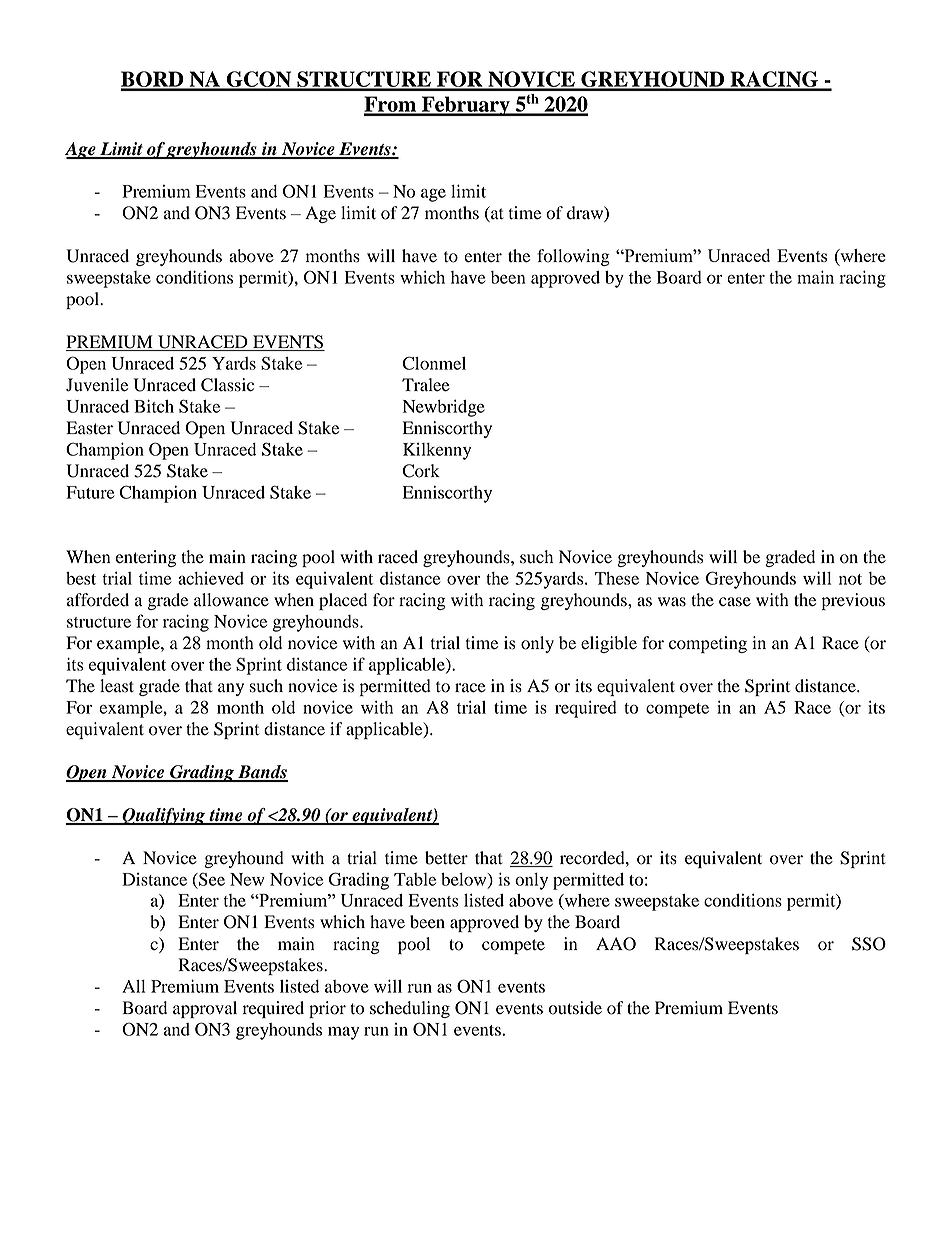  What do you see at coordinates (421, 471) in the screenshot?
I see `Cork` at bounding box center [421, 471].
